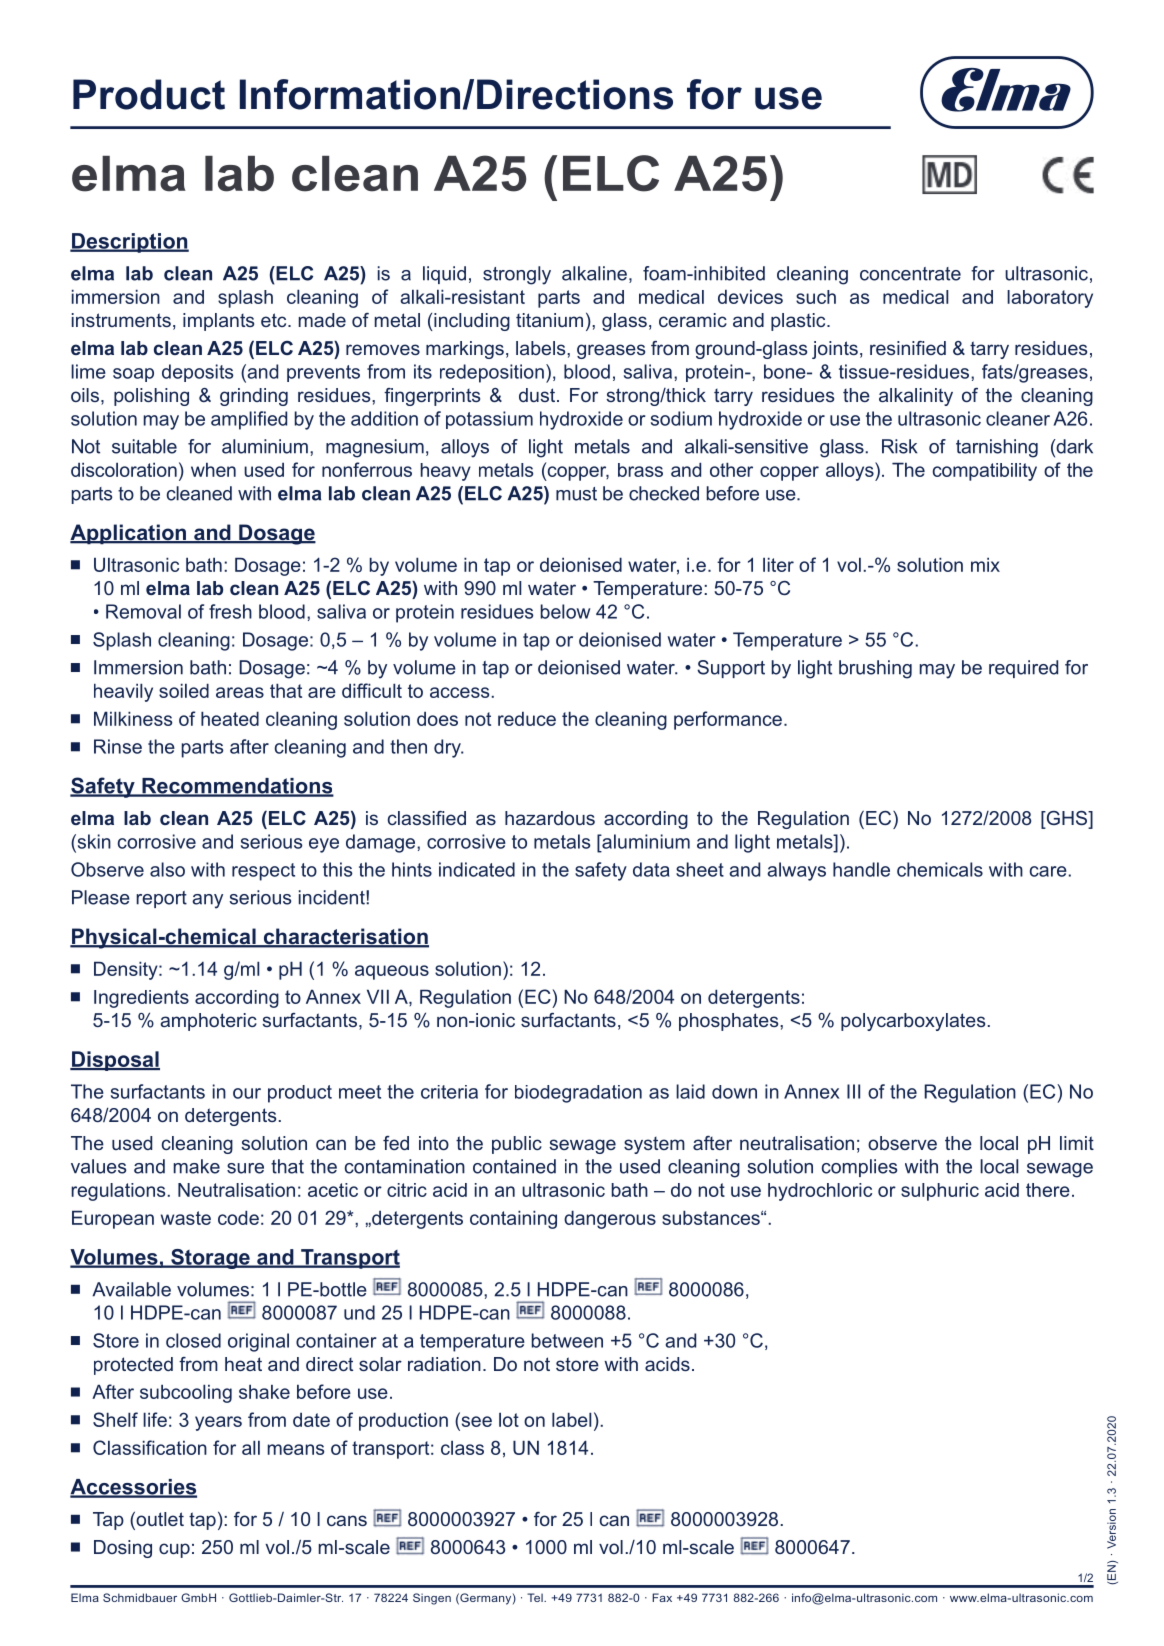 The height and width of the screenshot is (1646, 1164). Describe the element at coordinates (549, 320) in the screenshot. I see `titanium` at that location.
